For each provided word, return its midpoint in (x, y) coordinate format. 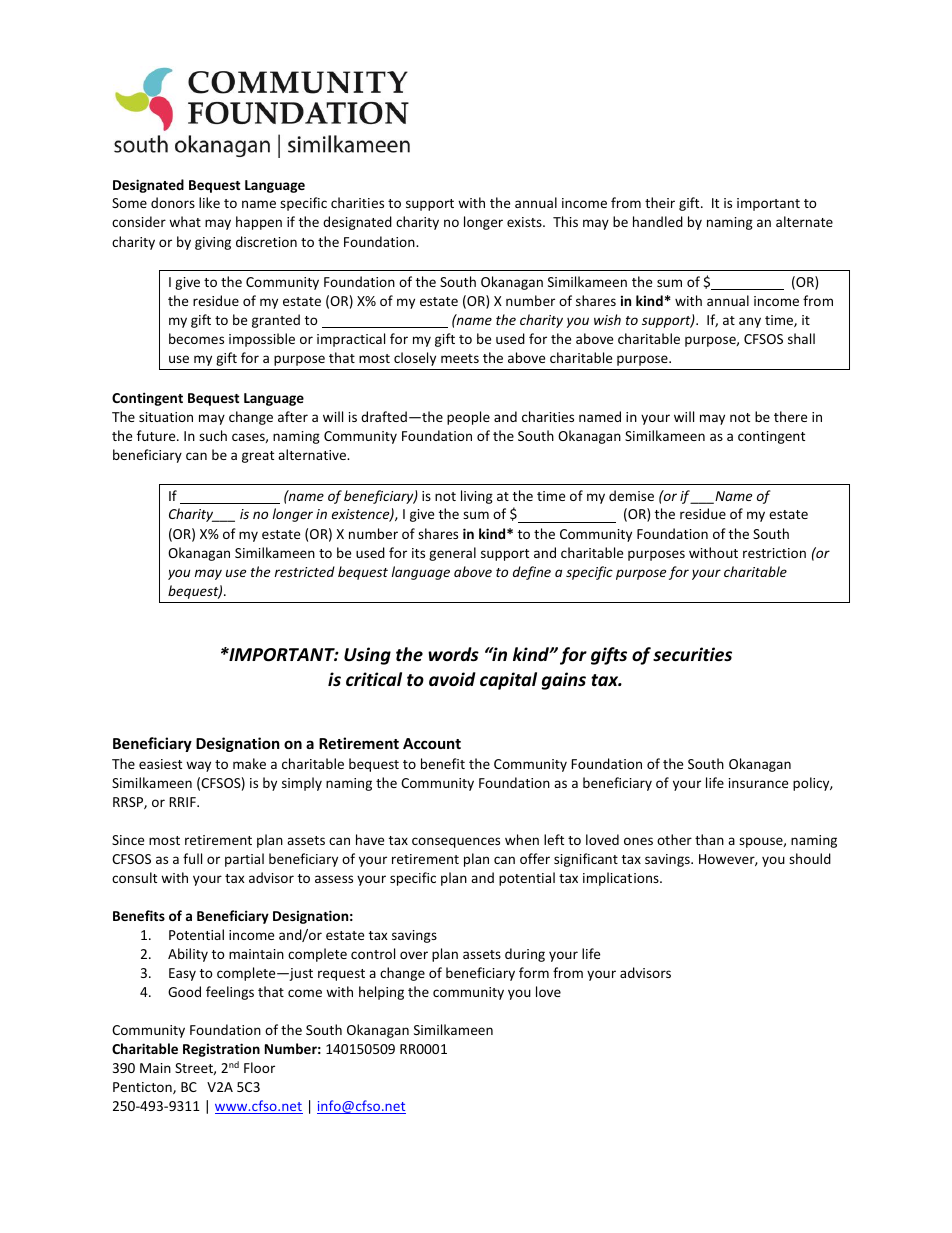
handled (658, 221)
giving (213, 243)
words (453, 654)
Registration (221, 1050)
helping (381, 993)
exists (525, 222)
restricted (305, 571)
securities (692, 654)
